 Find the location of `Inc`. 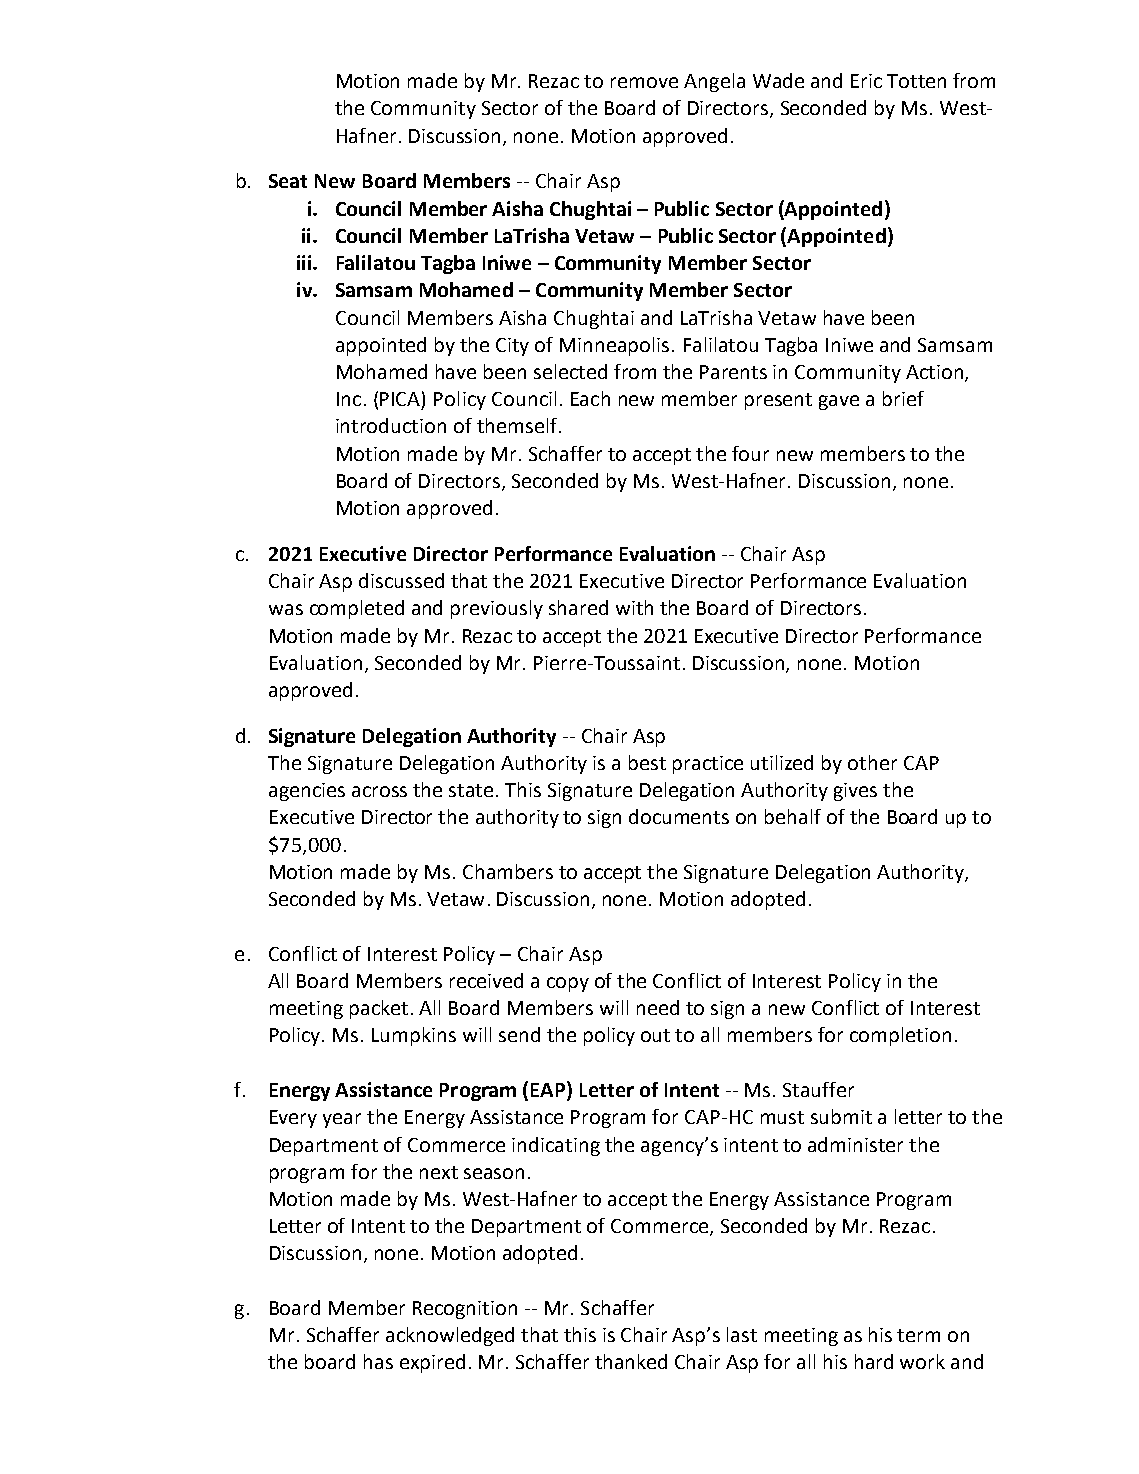

Inc is located at coordinates (349, 399).
